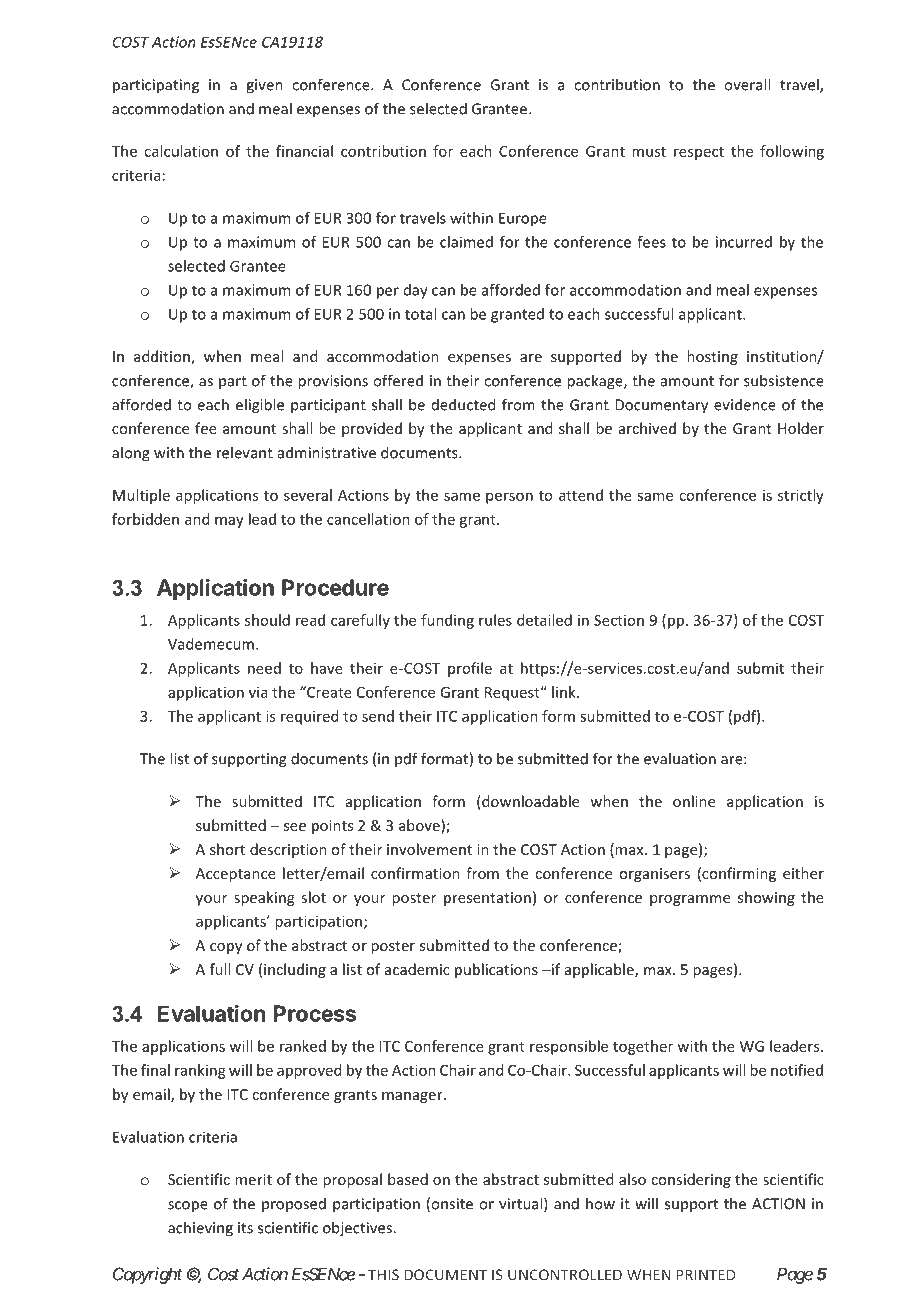 This page has height=1308, width=924. I want to click on deducted, so click(463, 404).
